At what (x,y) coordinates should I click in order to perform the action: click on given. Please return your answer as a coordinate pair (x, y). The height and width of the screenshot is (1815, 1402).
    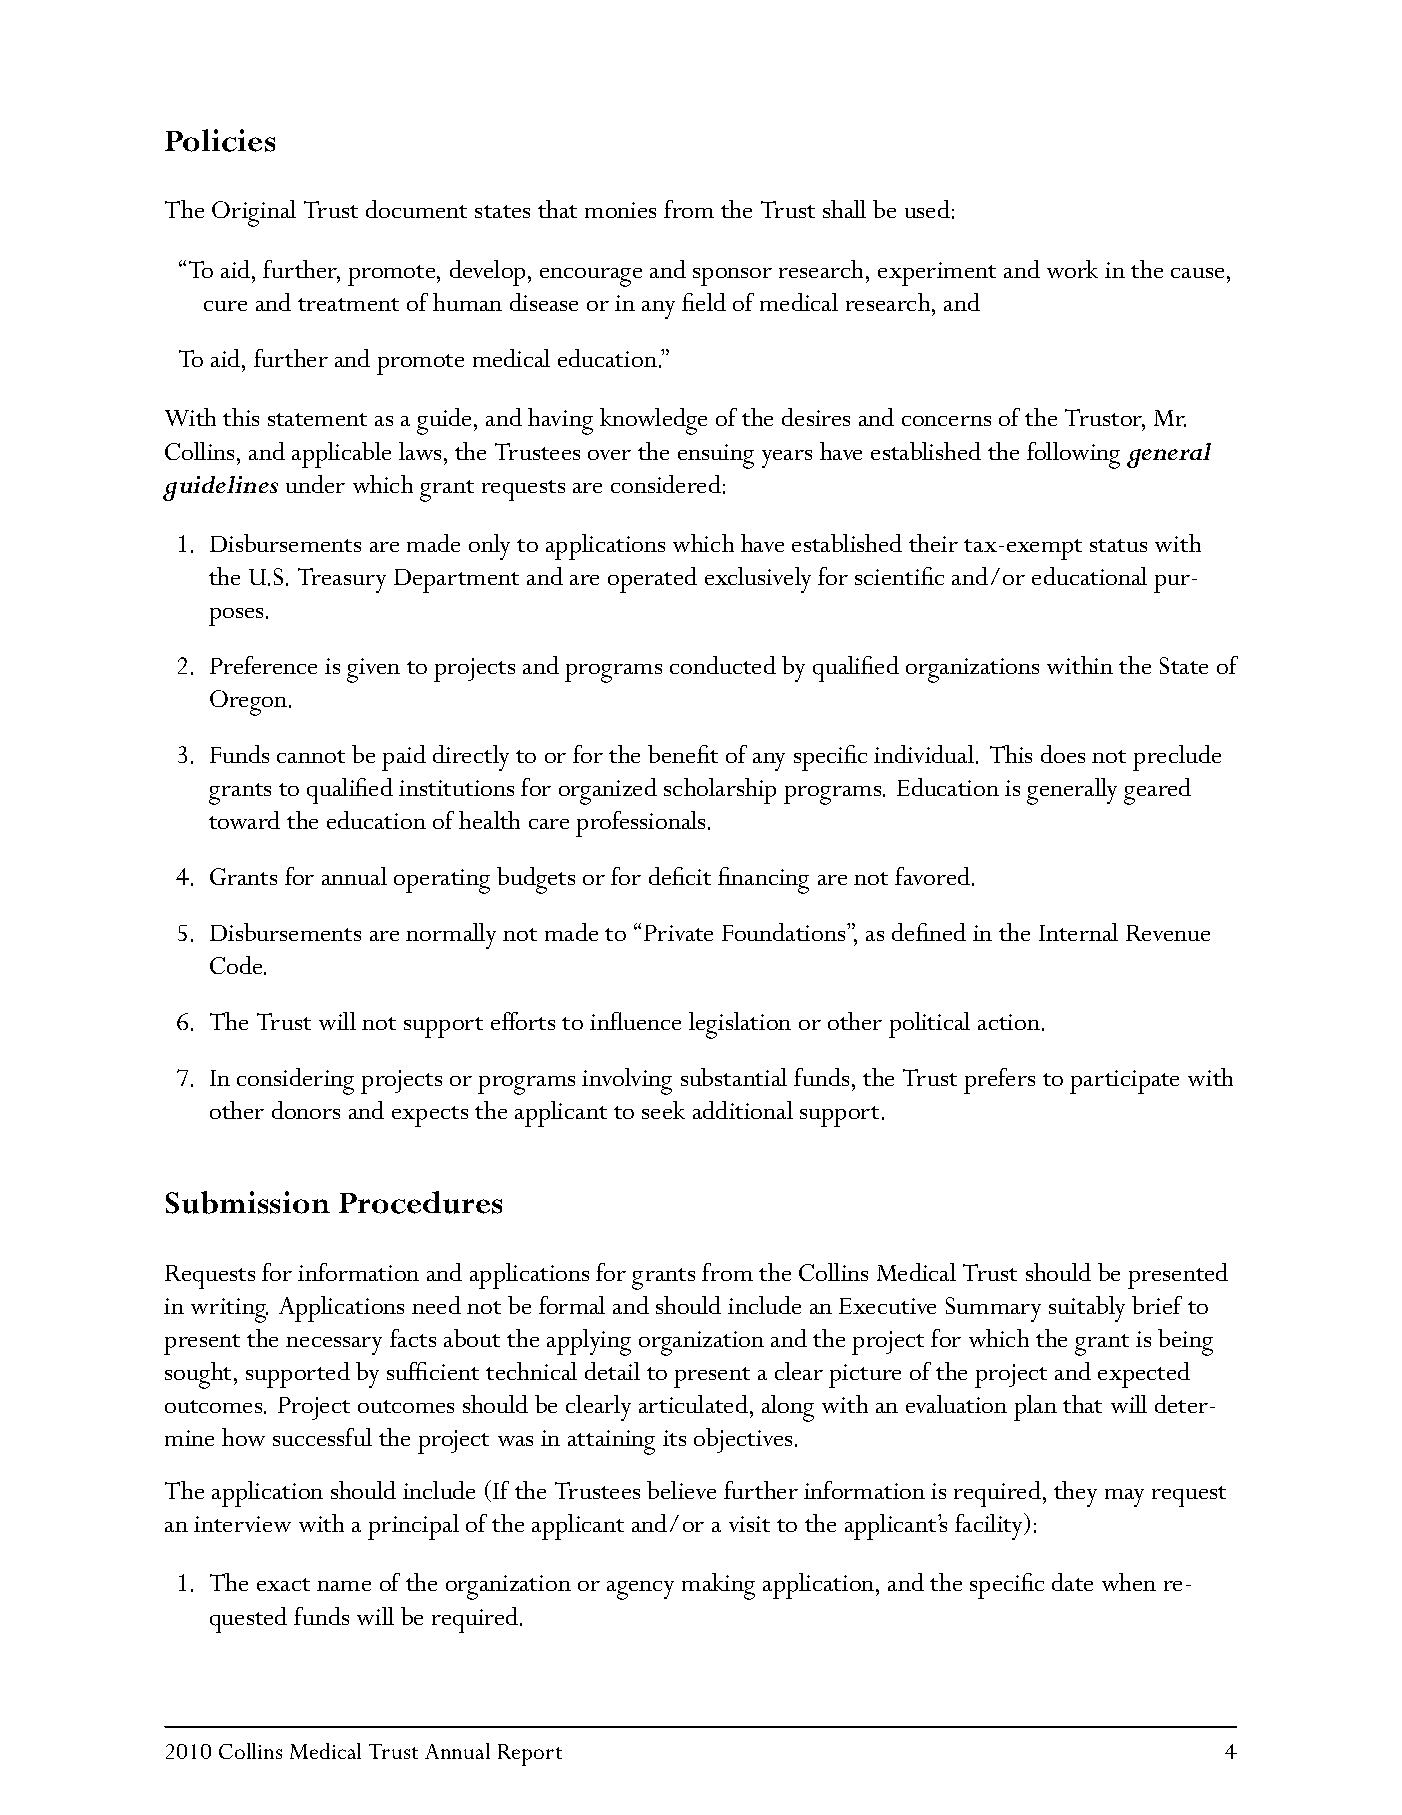
    Looking at the image, I should click on (373, 670).
